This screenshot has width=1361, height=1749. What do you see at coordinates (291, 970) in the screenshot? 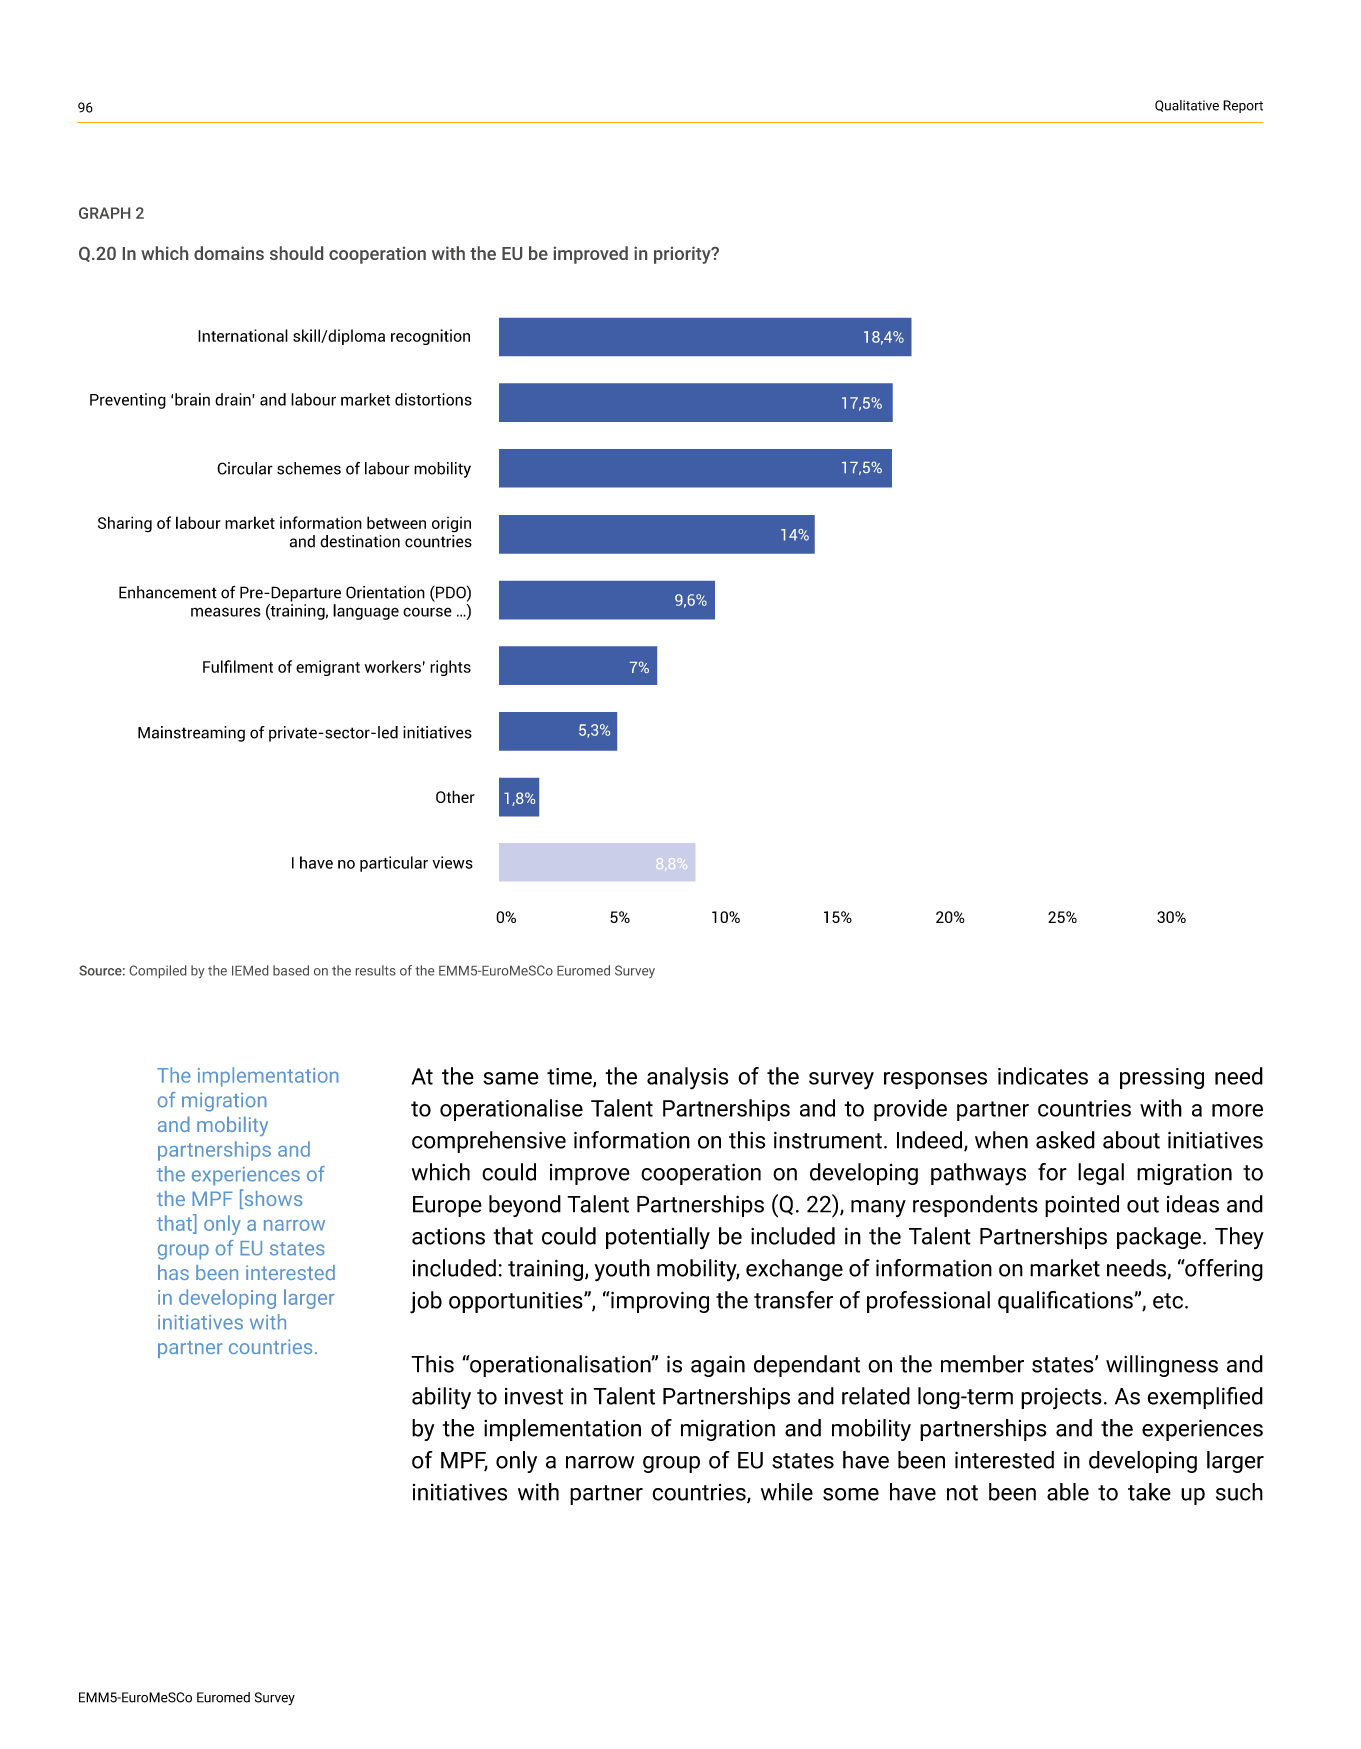
I see `based` at bounding box center [291, 970].
